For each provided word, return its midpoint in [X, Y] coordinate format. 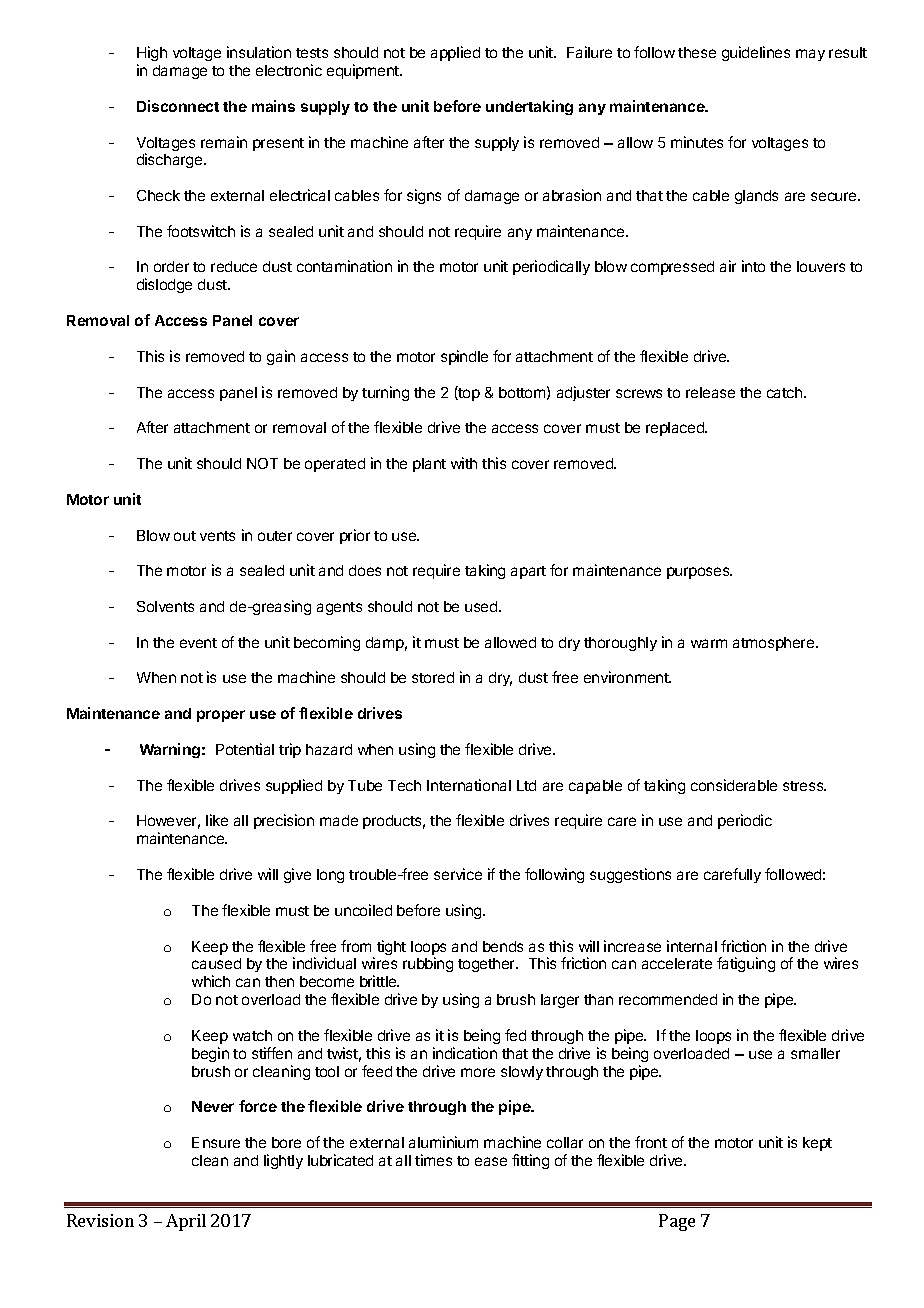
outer [275, 536]
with [464, 463]
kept [817, 1144]
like [217, 820]
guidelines [756, 53]
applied [455, 53]
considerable [734, 785]
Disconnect [178, 106]
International [469, 785]
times [433, 1160]
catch [786, 392]
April [186, 1222]
